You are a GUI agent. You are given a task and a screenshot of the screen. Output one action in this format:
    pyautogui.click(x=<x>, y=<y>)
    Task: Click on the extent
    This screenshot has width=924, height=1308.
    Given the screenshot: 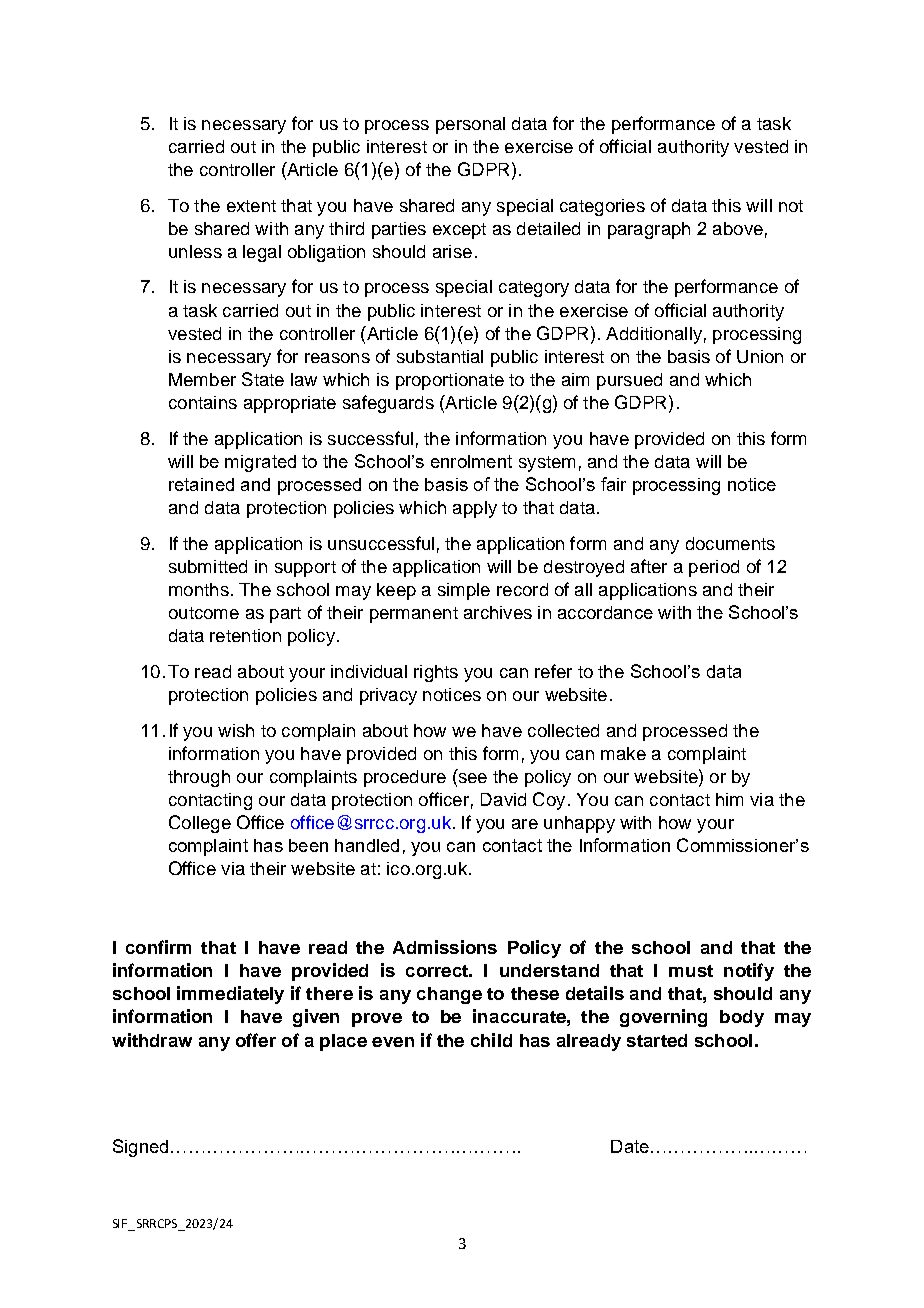 What is the action you would take?
    pyautogui.click(x=251, y=206)
